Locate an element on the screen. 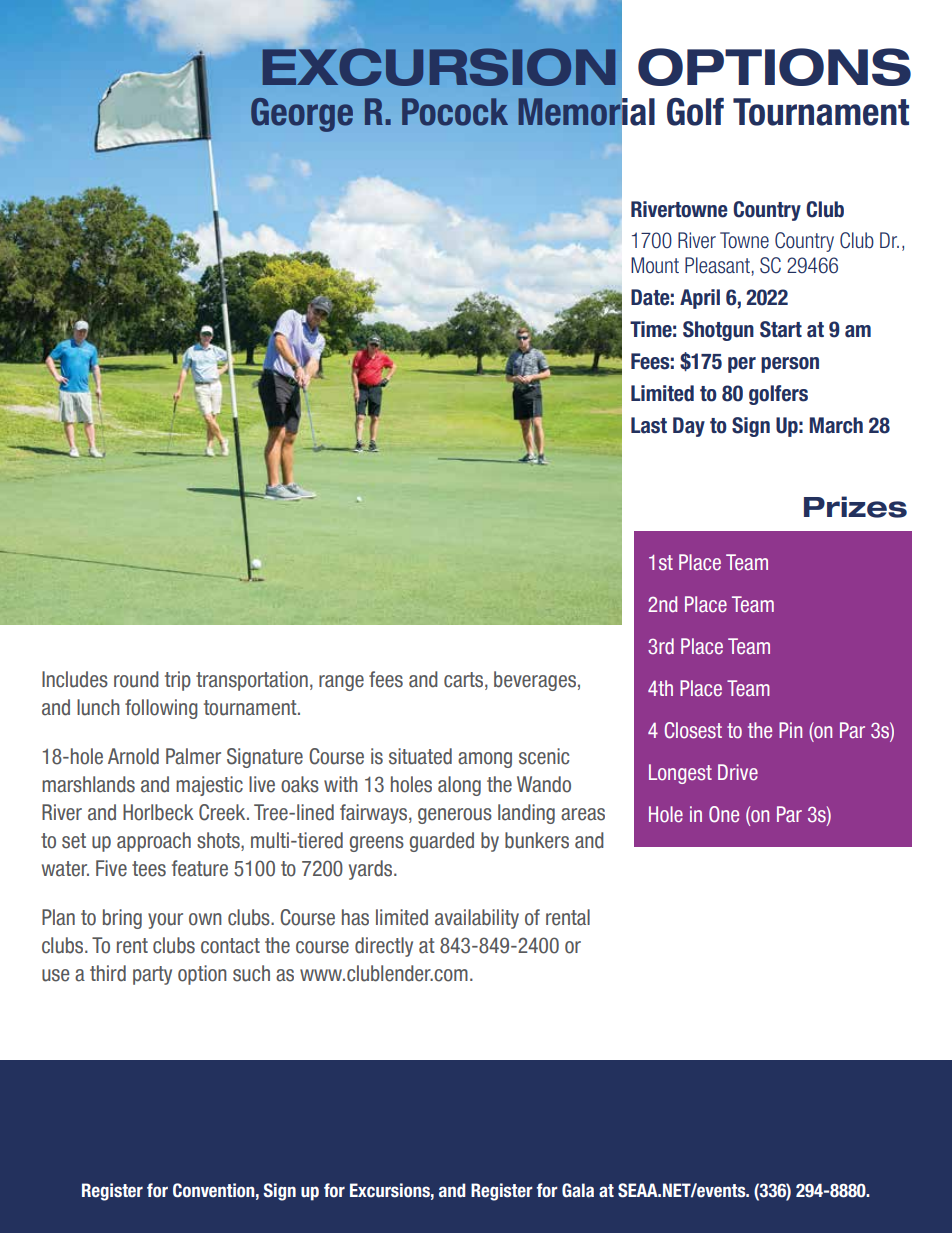 Image resolution: width=952 pixels, height=1233 pixels. Prizes is located at coordinates (855, 507).
